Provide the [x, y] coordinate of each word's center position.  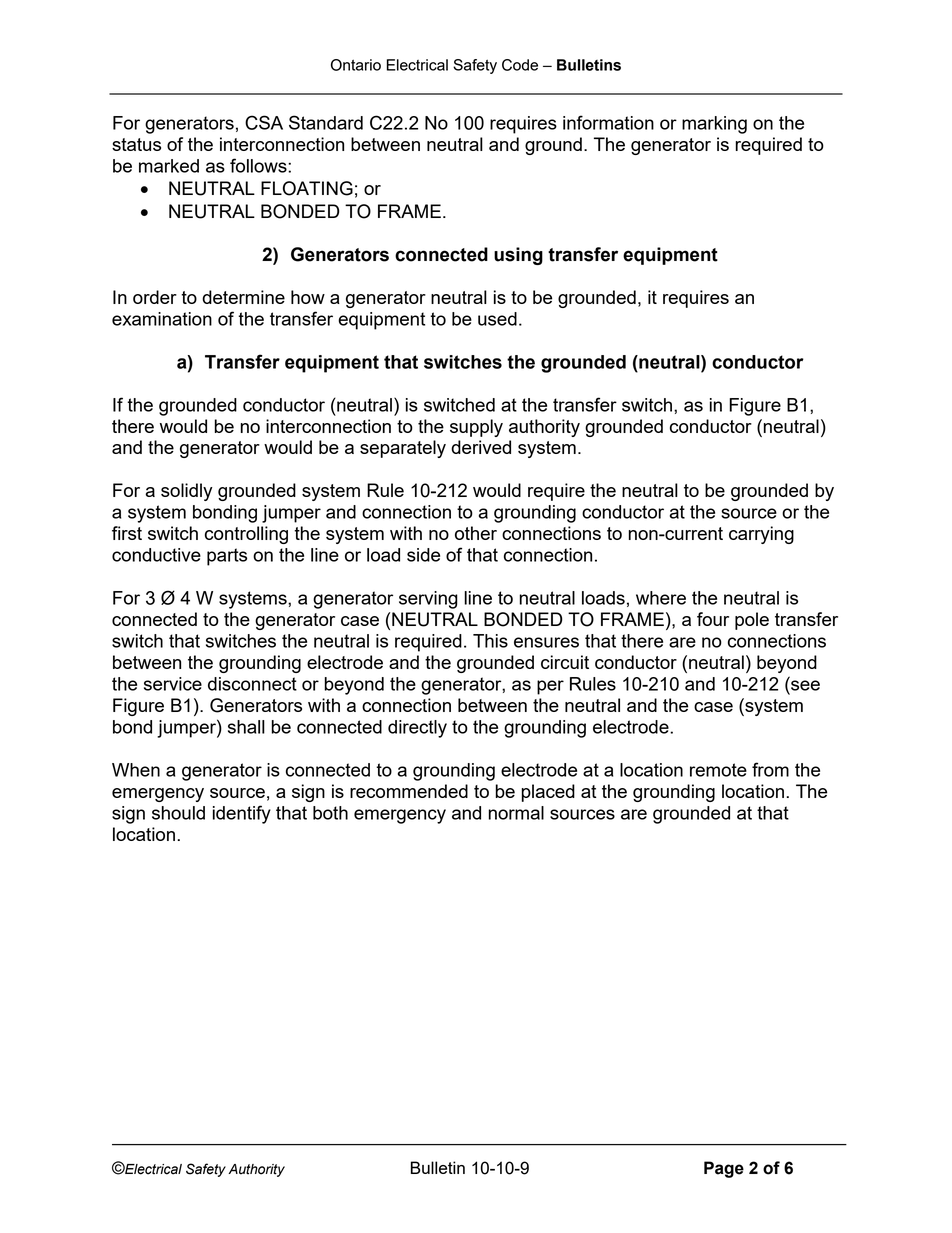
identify [242, 814]
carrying [761, 535]
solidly [186, 492]
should [178, 813]
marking [714, 125]
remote [718, 770]
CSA [264, 122]
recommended [409, 791]
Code [520, 65]
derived [481, 447]
